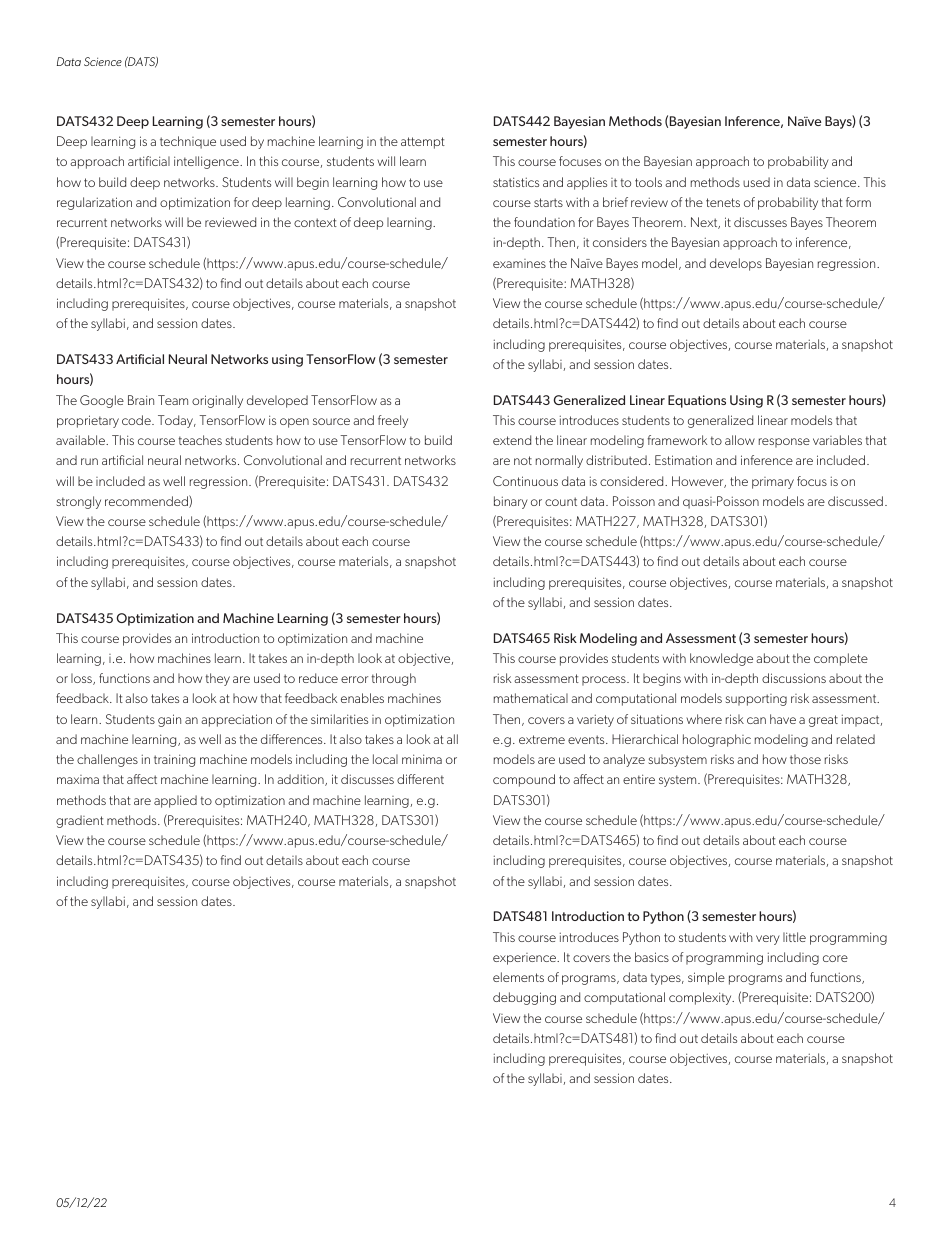 This screenshot has height=1233, width=952. Describe the element at coordinates (80, 821) in the screenshot. I see `gradient` at that location.
